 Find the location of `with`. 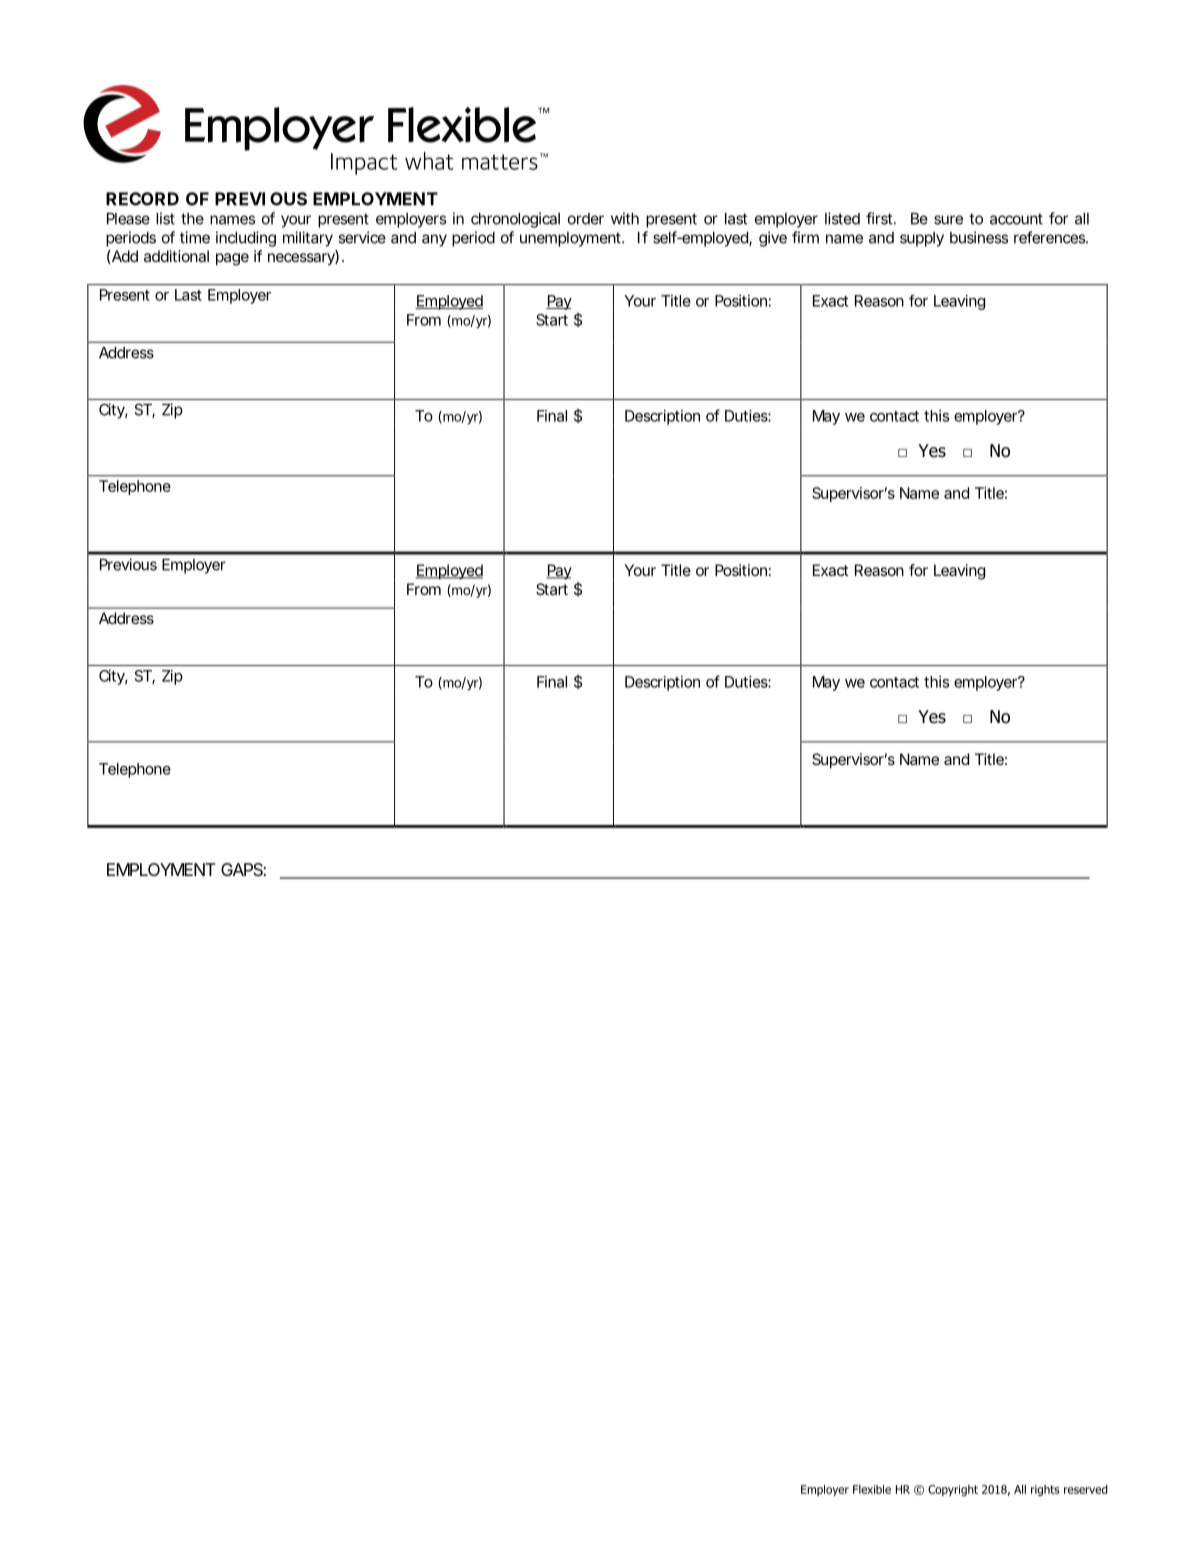

with is located at coordinates (625, 218).
